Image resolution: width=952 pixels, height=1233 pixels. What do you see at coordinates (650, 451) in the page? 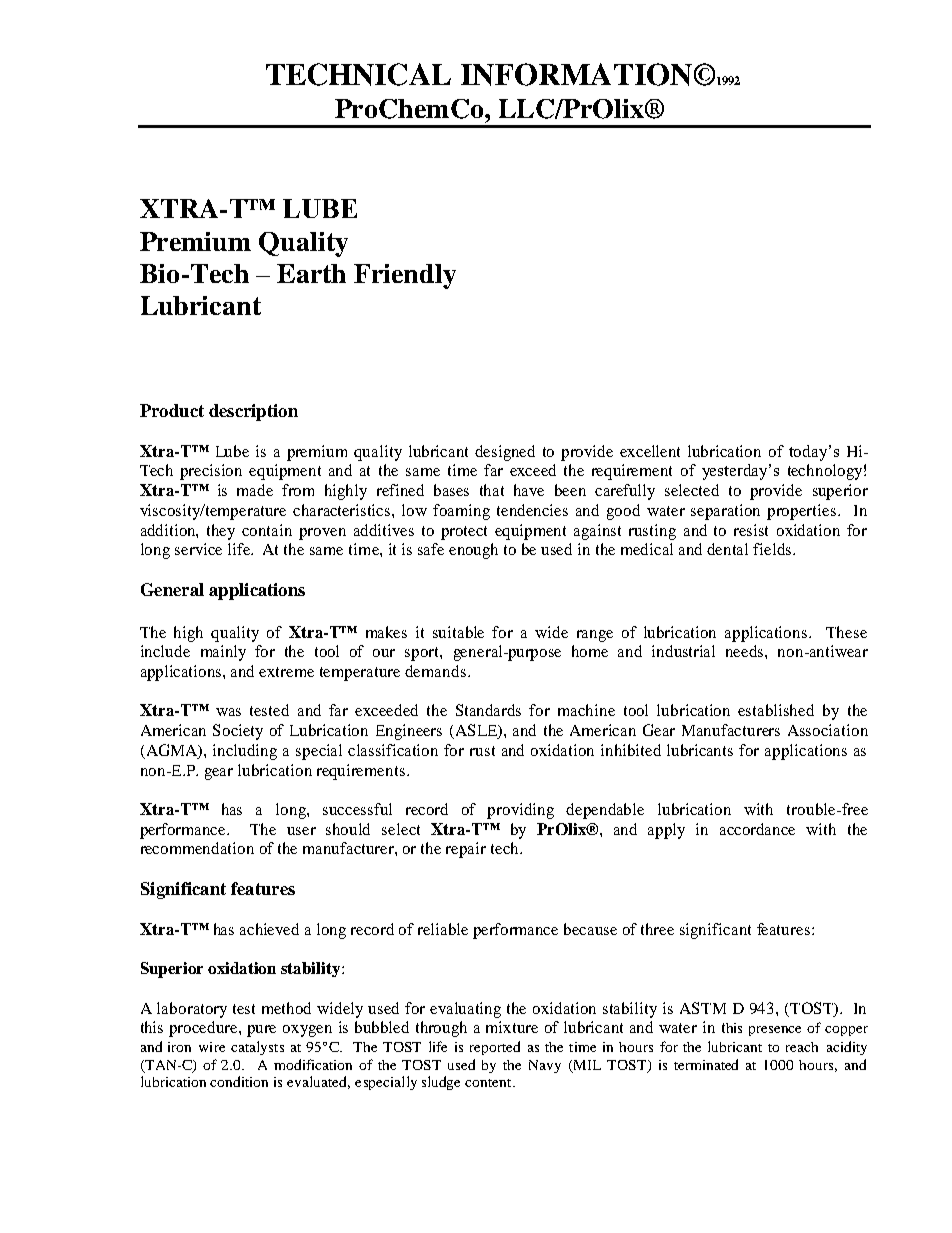
I see `excellent` at bounding box center [650, 451].
